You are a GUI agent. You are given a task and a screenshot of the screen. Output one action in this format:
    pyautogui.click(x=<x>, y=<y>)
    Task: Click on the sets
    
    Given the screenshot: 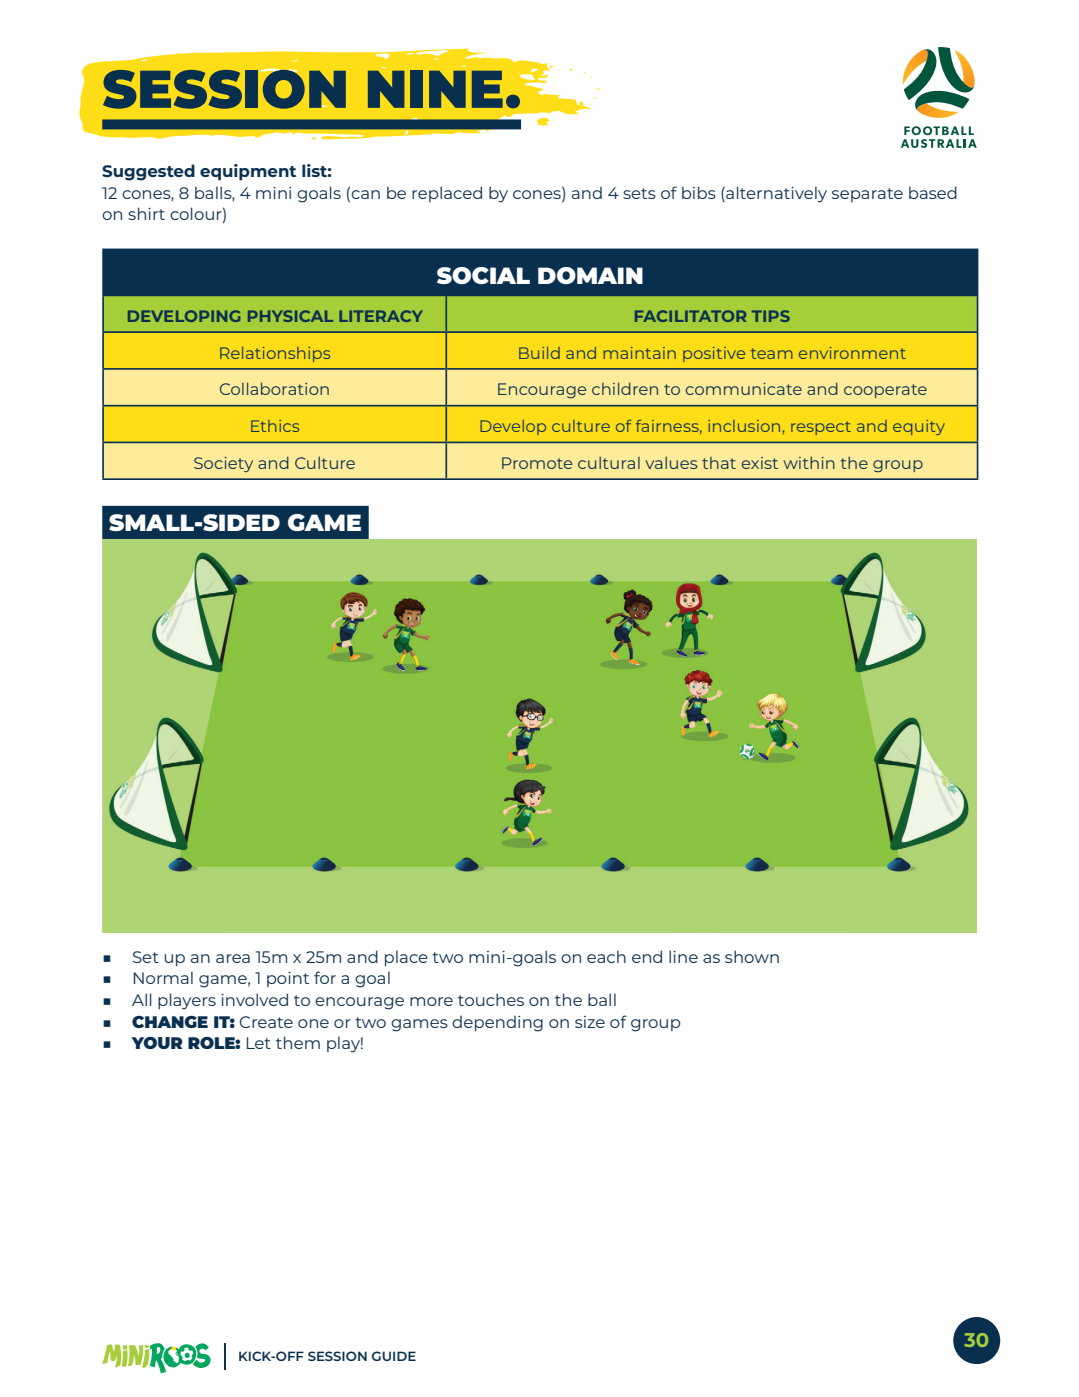 What is the action you would take?
    pyautogui.click(x=639, y=193)
